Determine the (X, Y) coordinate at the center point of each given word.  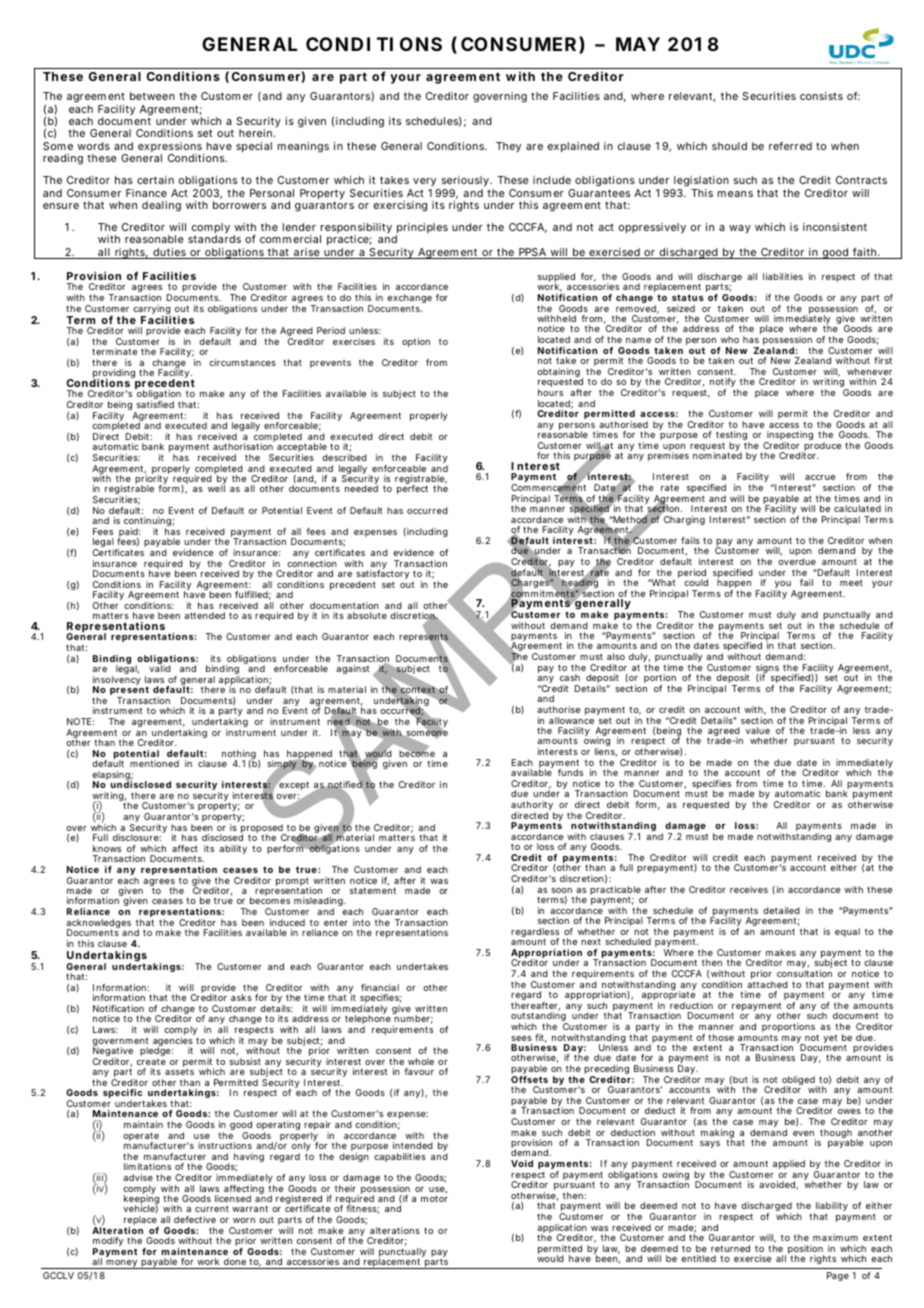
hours (550, 392)
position (806, 1251)
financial (380, 987)
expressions (171, 148)
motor (434, 1198)
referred (790, 146)
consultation (804, 973)
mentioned (154, 763)
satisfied (155, 404)
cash (570, 677)
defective (195, 1219)
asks (241, 997)
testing (733, 437)
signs (767, 670)
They (508, 147)
